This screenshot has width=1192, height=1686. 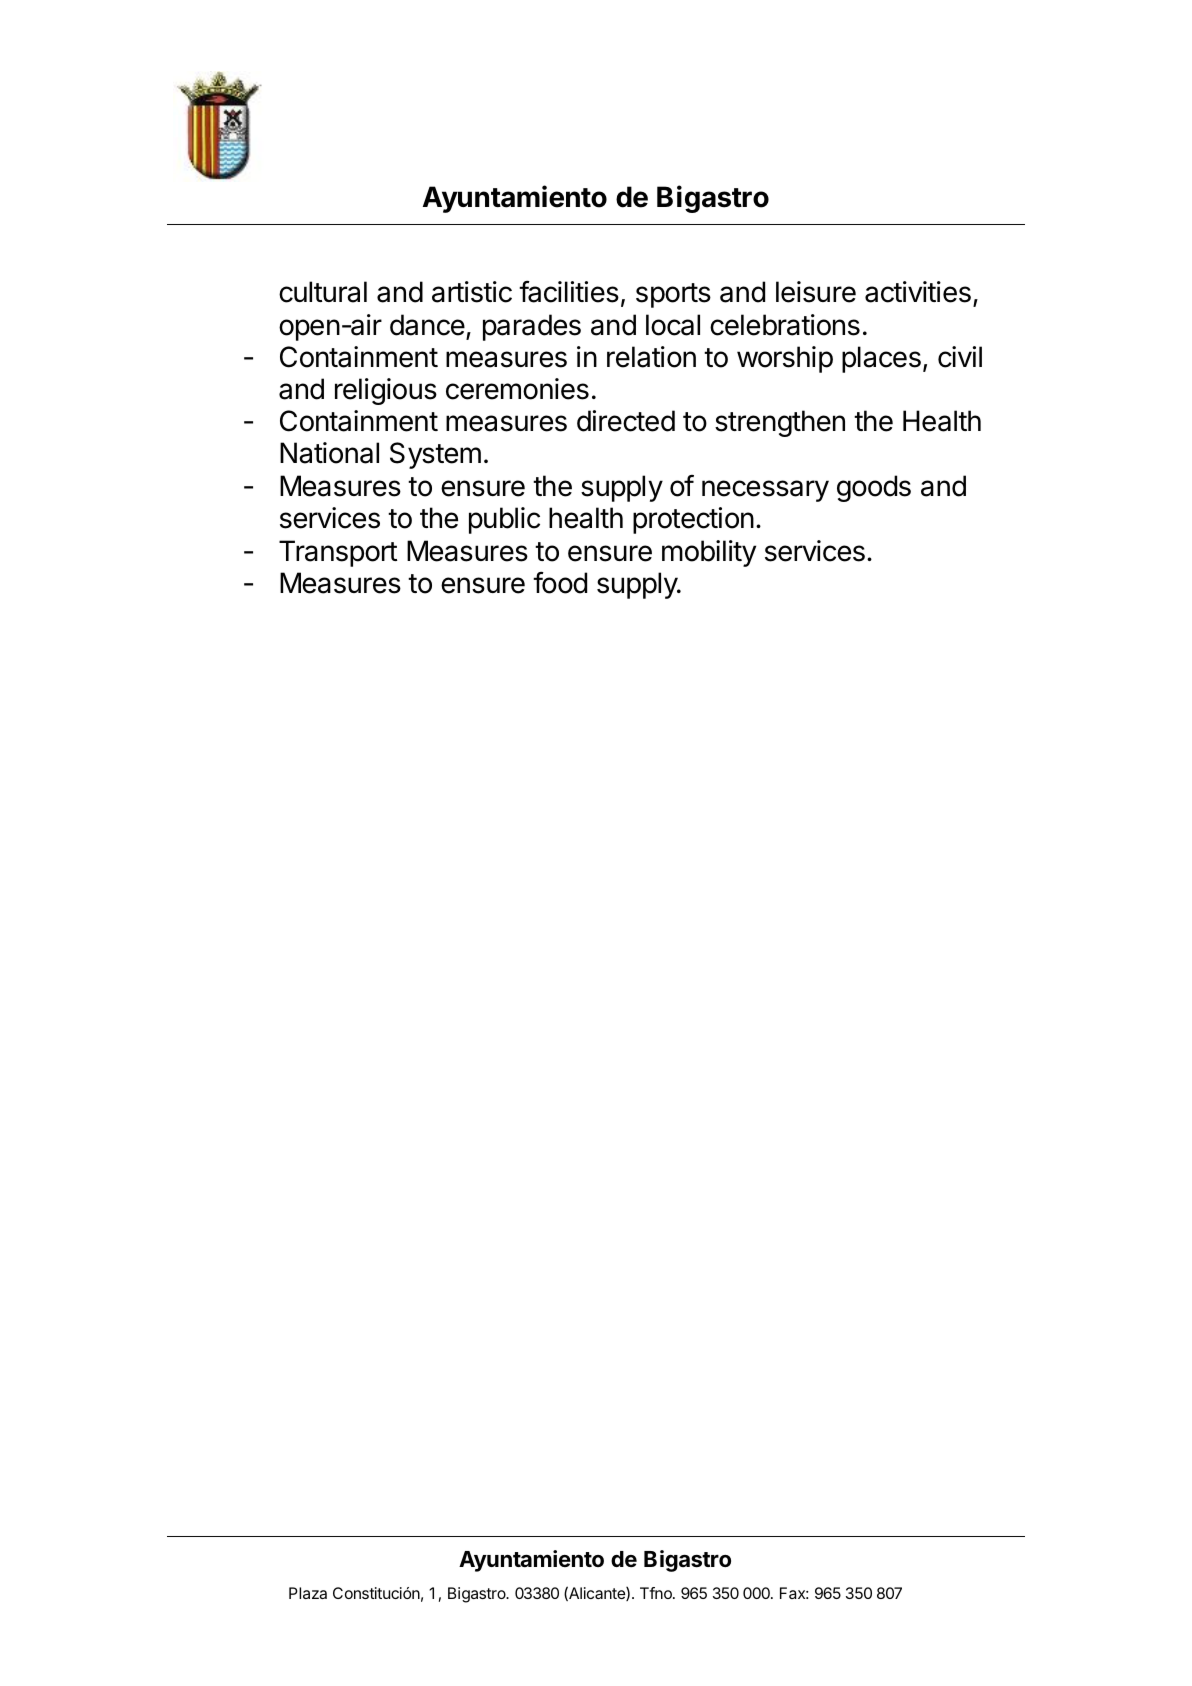 What do you see at coordinates (693, 520) in the screenshot?
I see `protection` at bounding box center [693, 520].
